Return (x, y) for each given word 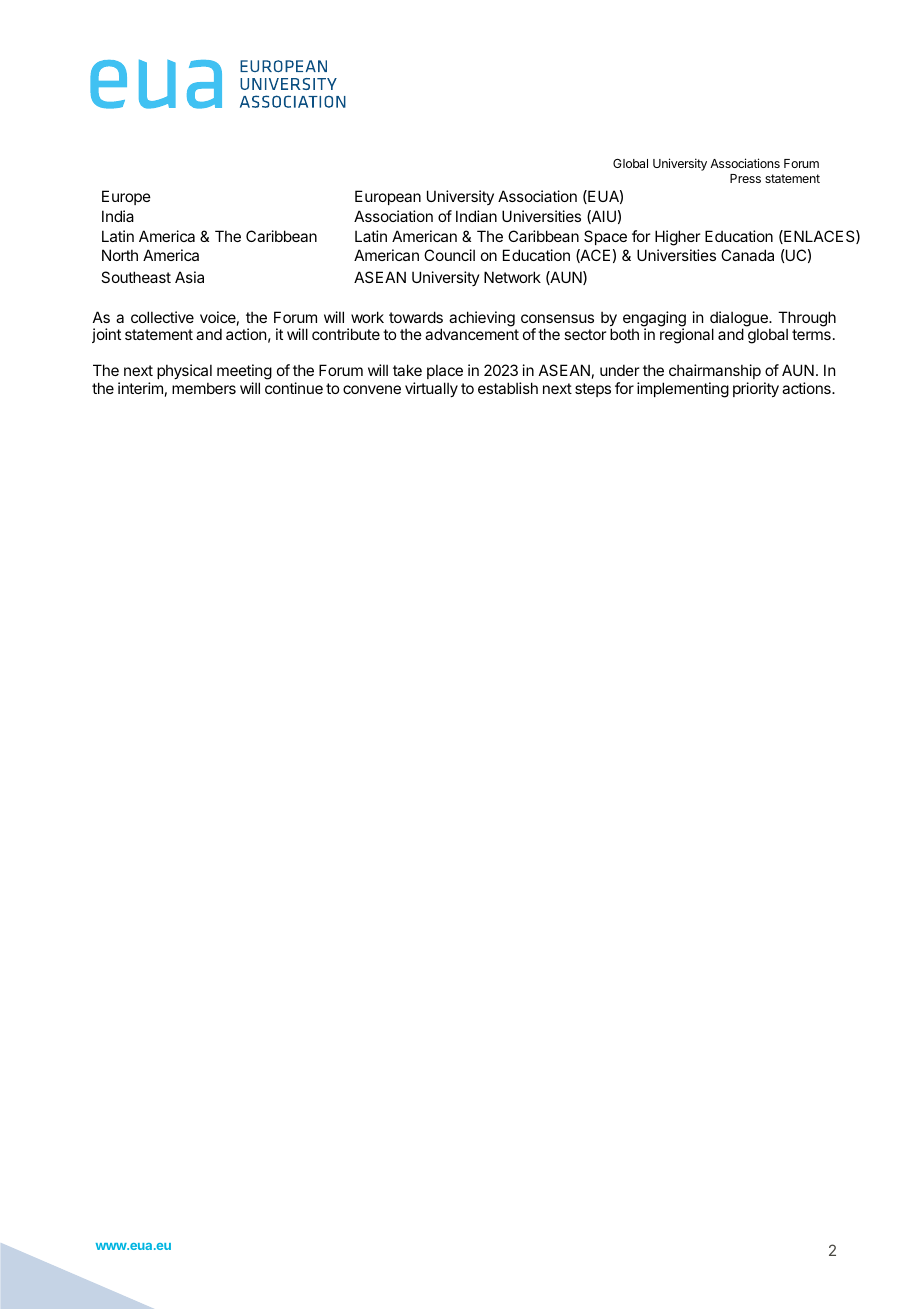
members (204, 388)
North (120, 255)
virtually (431, 389)
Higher (677, 238)
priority (756, 389)
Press (745, 178)
